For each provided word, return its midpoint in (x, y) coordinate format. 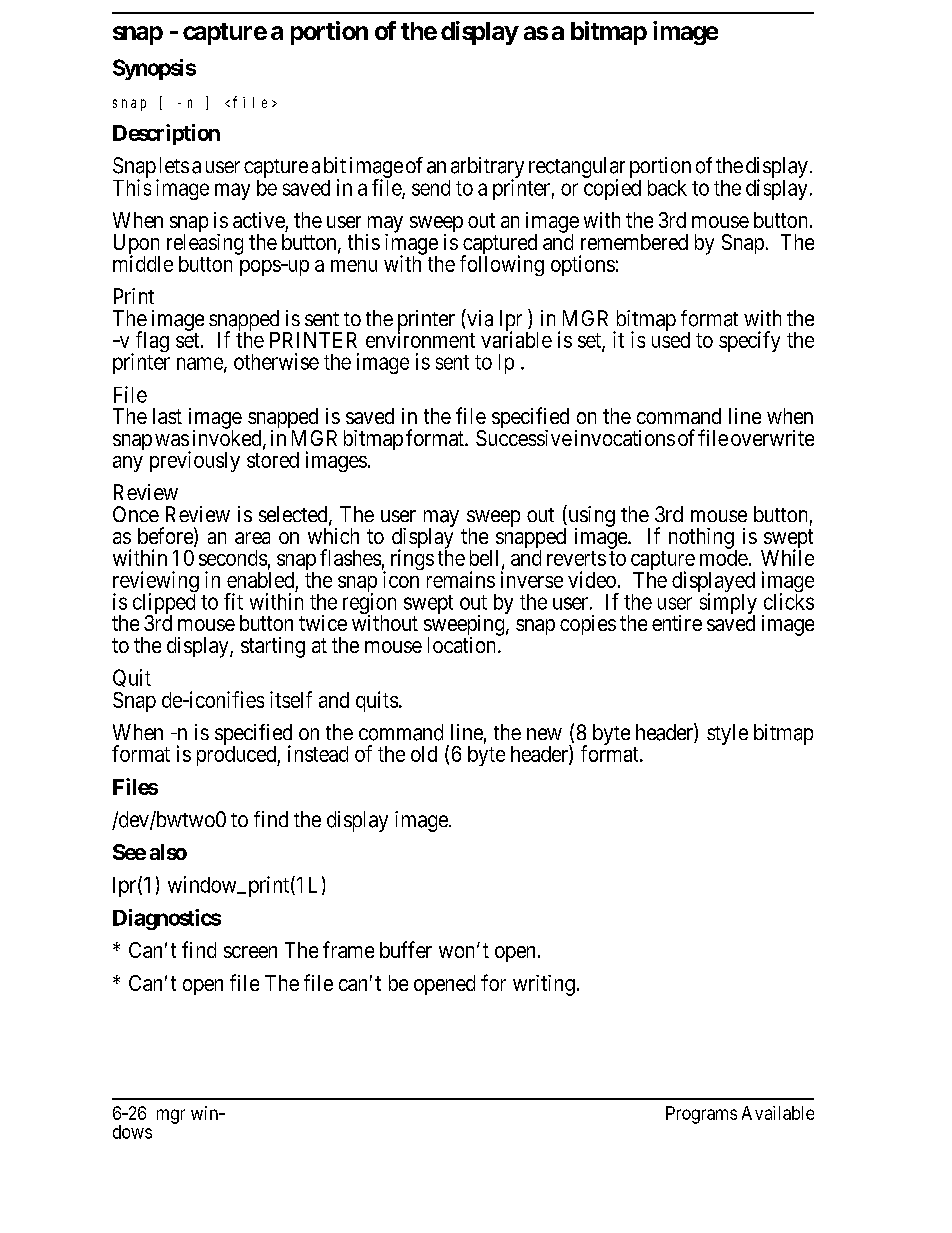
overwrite (772, 438)
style (727, 734)
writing (544, 985)
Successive (524, 438)
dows (132, 1132)
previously (195, 461)
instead (318, 753)
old (424, 754)
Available (778, 1113)
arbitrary (486, 169)
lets (174, 165)
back (667, 188)
